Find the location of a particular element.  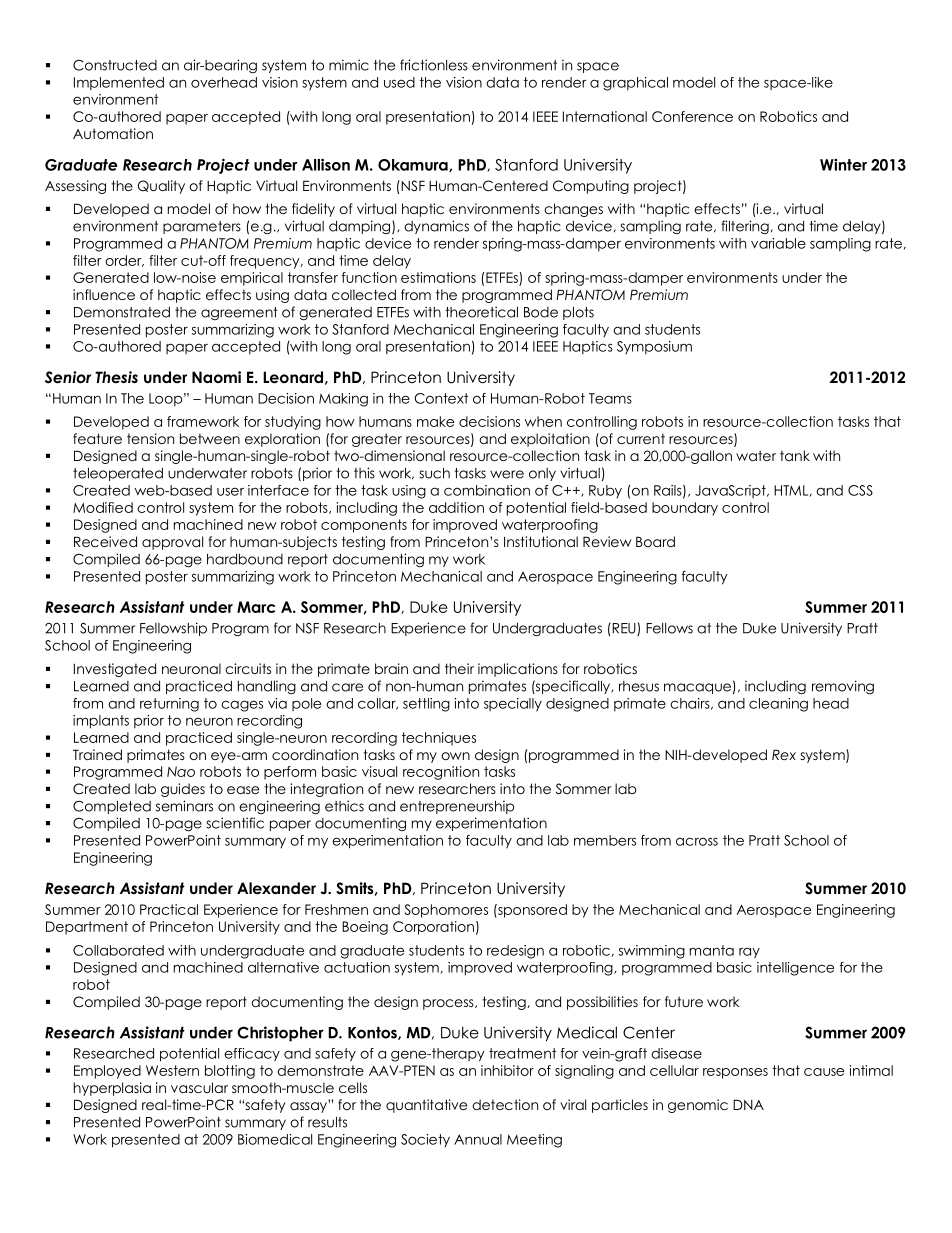

Conference is located at coordinates (692, 116).
